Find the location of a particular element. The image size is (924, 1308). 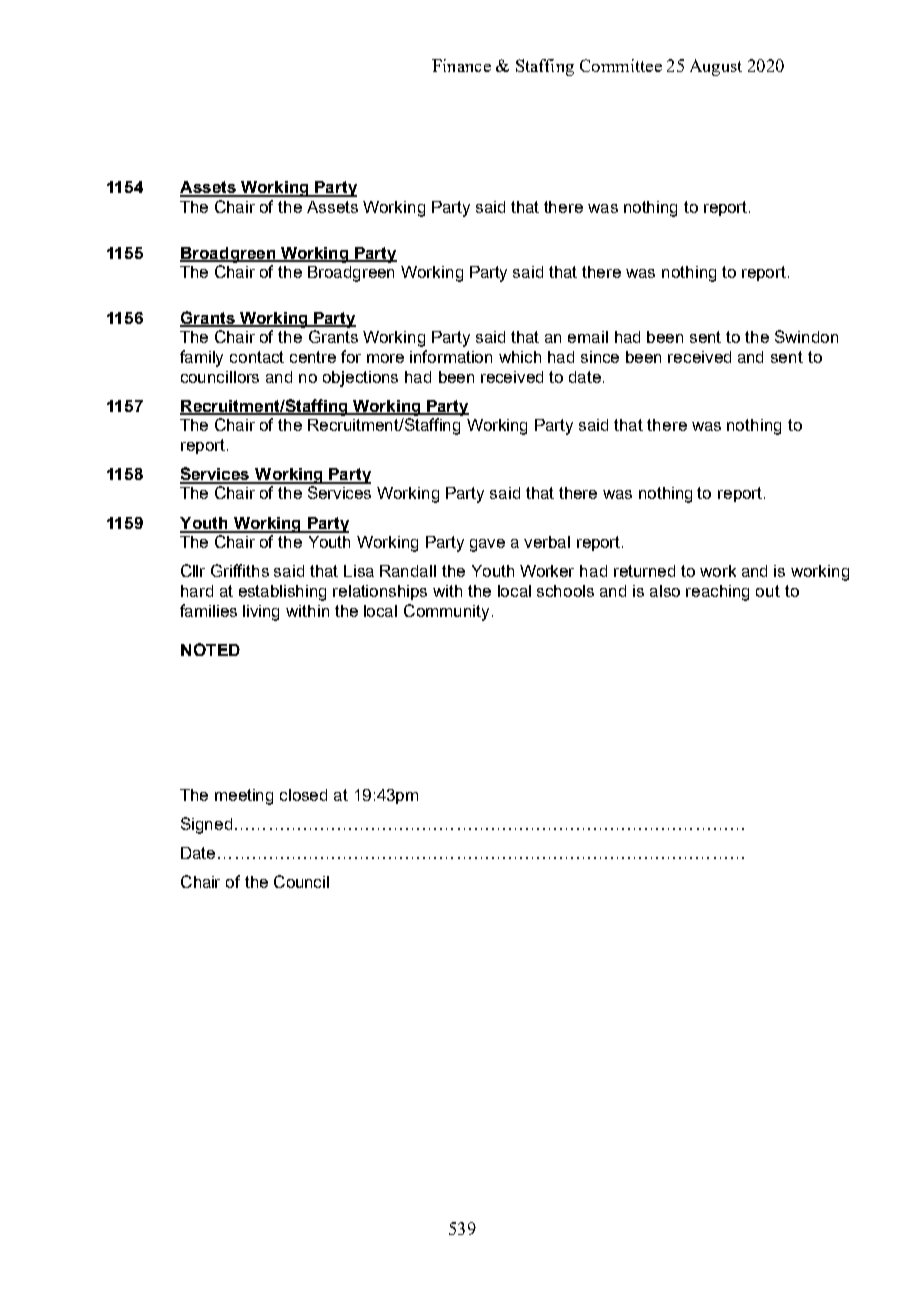

Finance is located at coordinates (461, 65).
